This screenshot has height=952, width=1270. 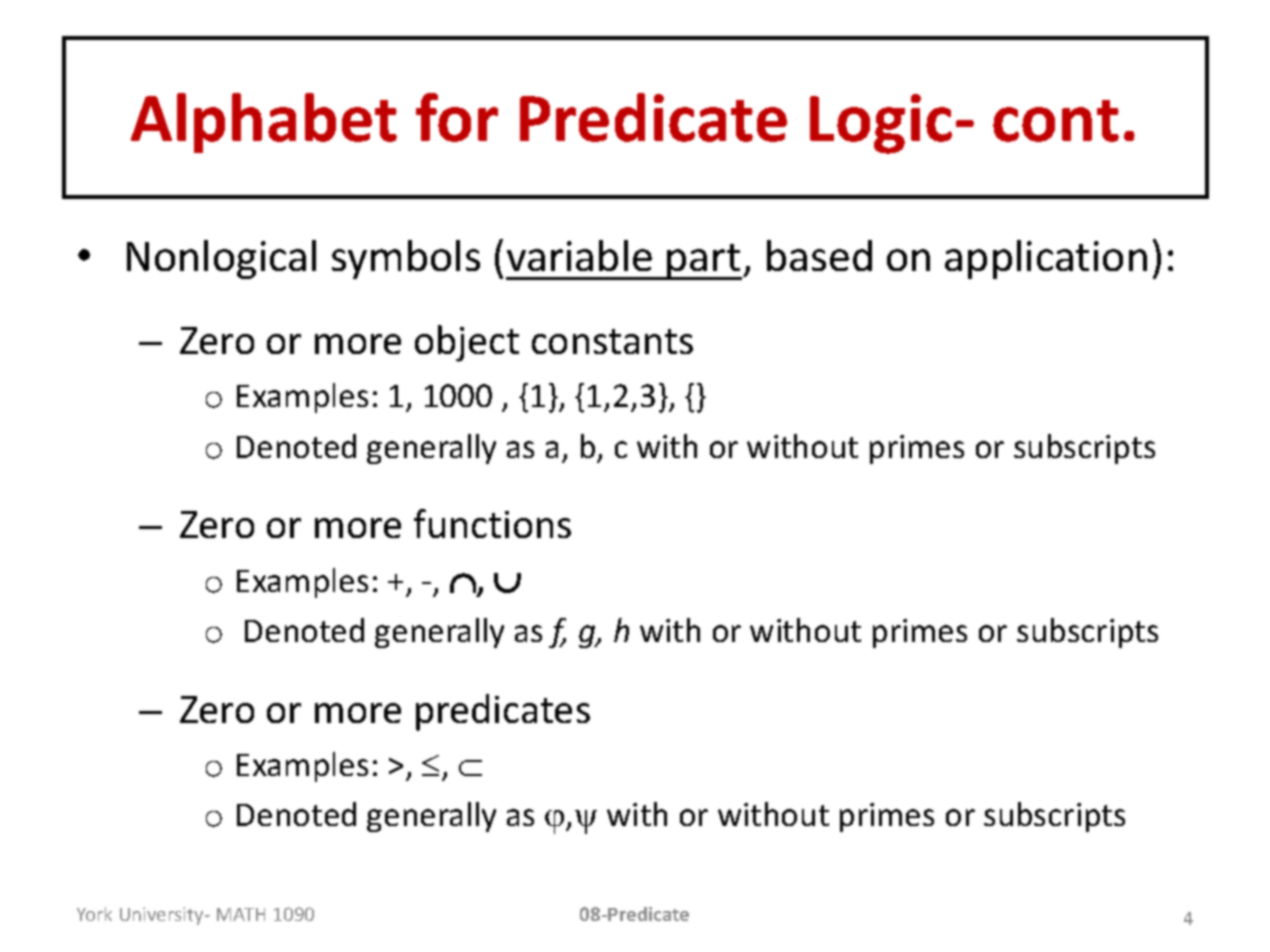 I want to click on functions, so click(x=492, y=523).
